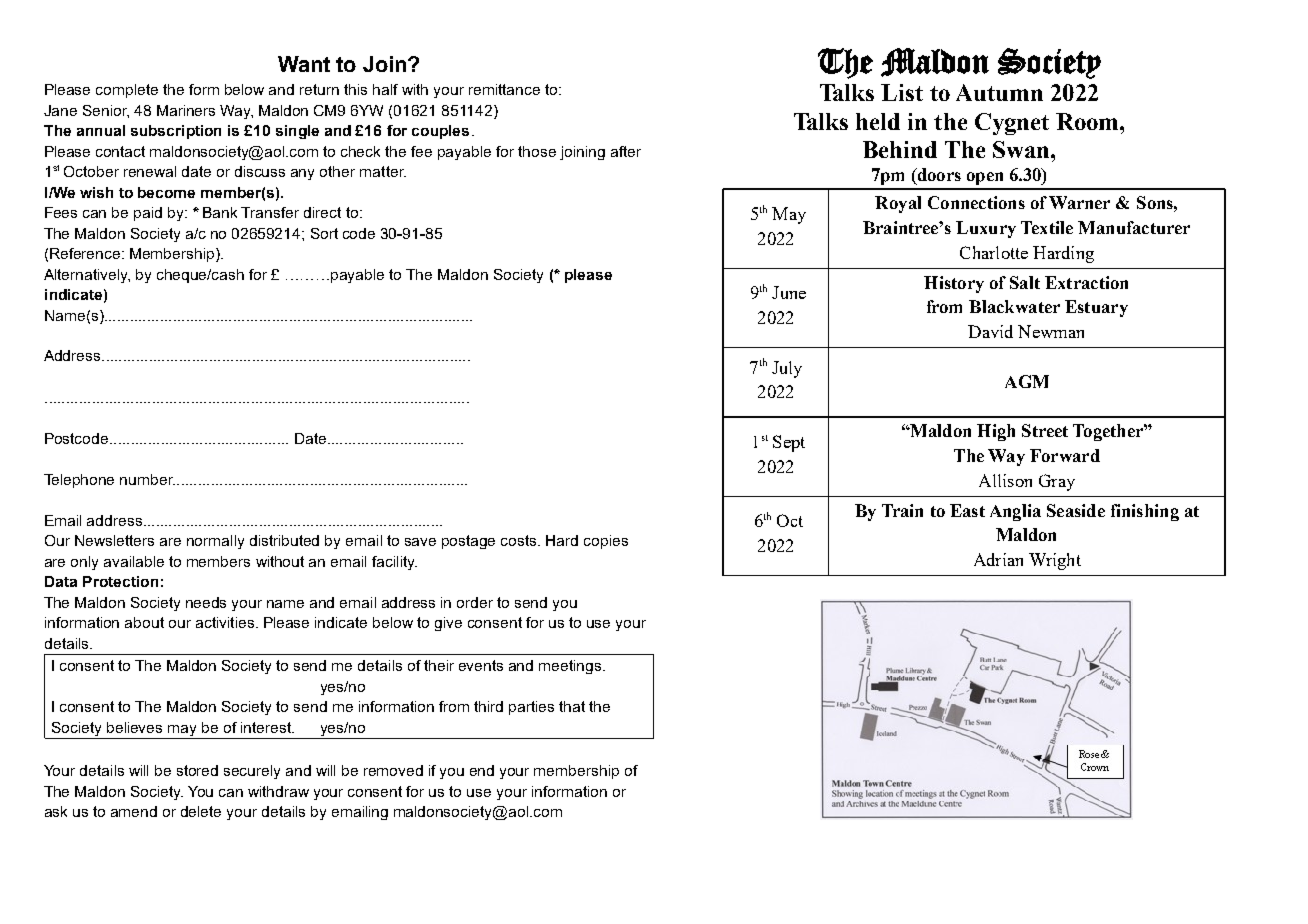  I want to click on stored, so click(197, 770).
